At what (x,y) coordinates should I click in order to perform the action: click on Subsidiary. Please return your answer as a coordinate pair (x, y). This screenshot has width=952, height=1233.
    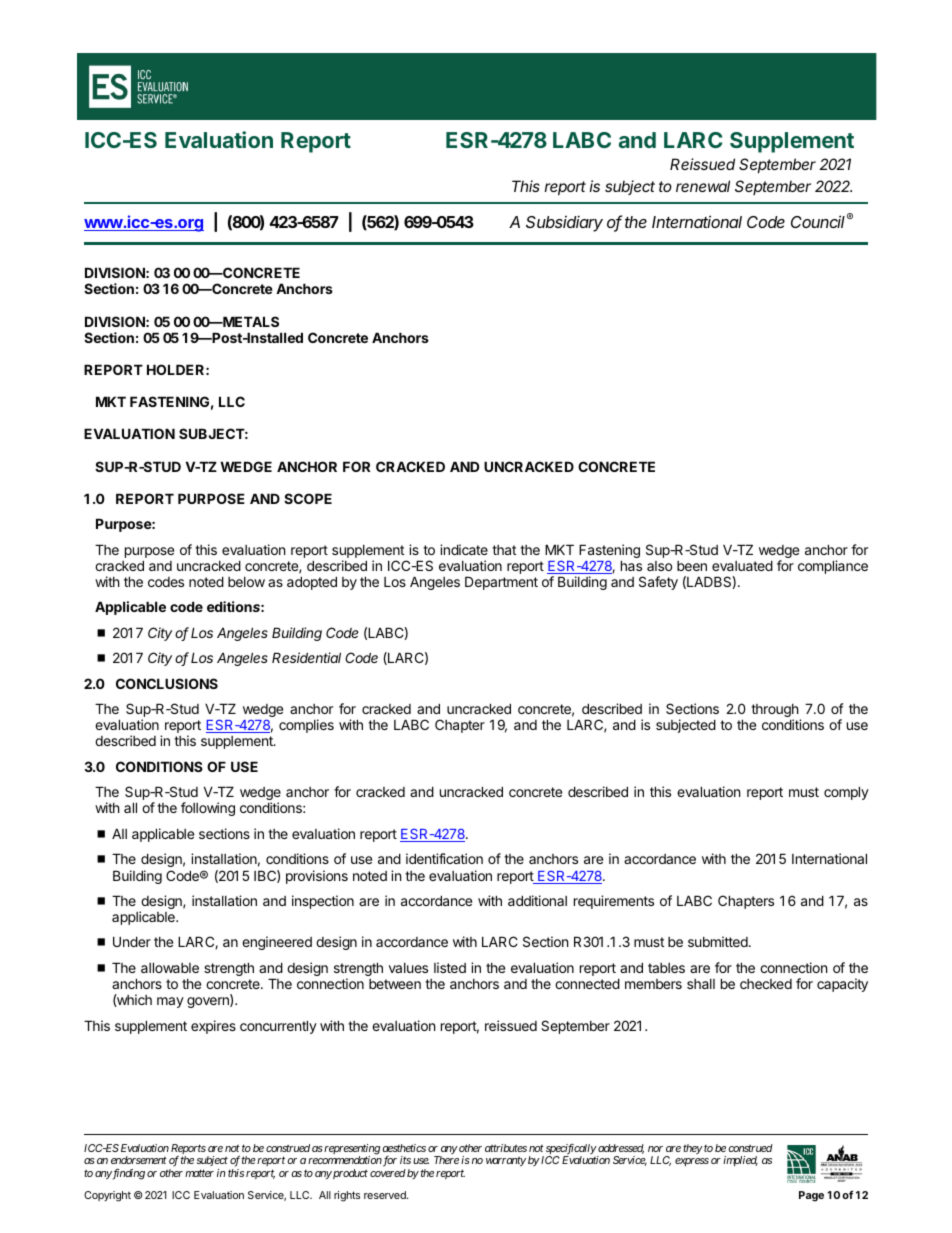
    Looking at the image, I should click on (564, 223).
